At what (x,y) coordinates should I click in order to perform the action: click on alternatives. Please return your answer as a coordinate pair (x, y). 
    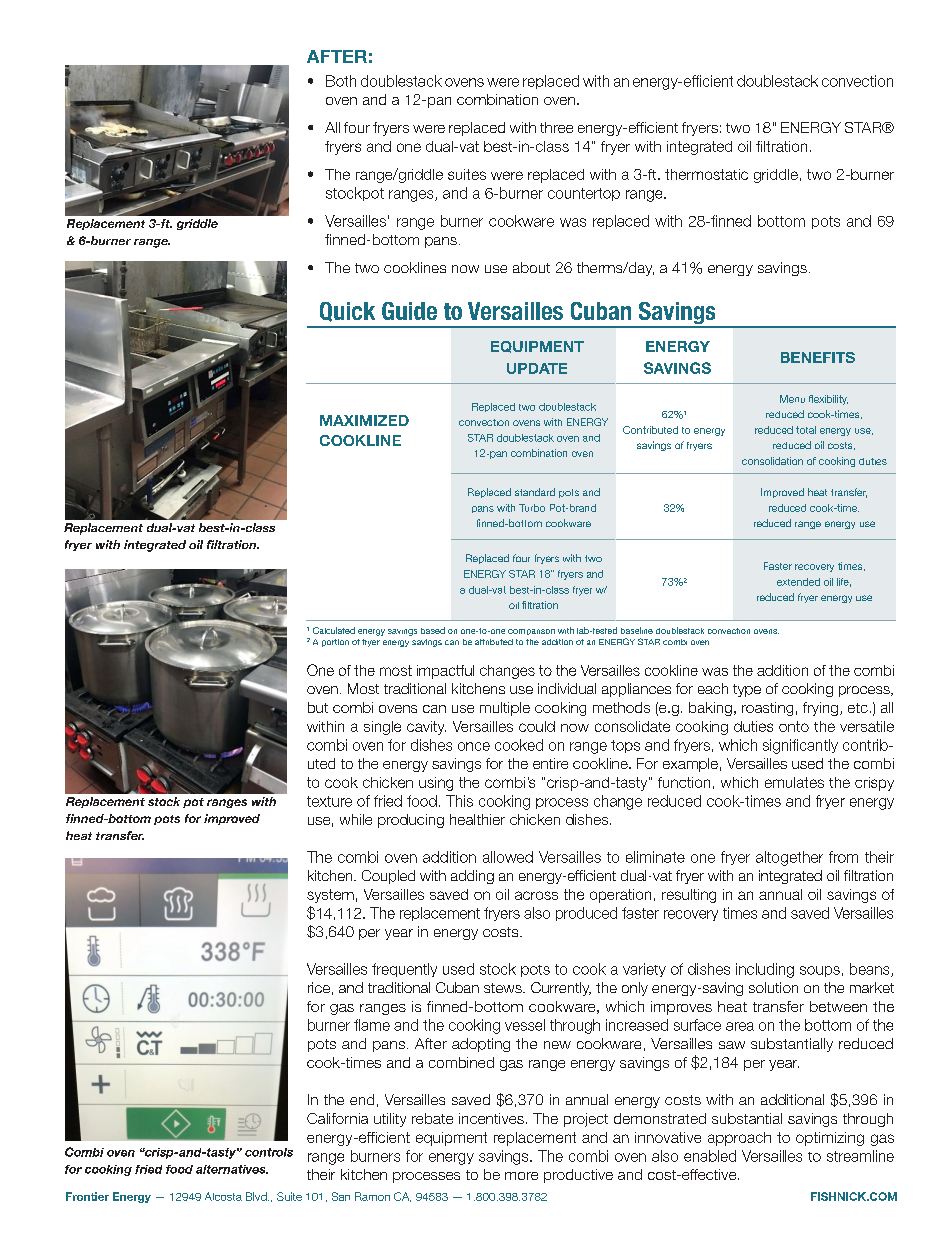
    Looking at the image, I should click on (232, 1169).
